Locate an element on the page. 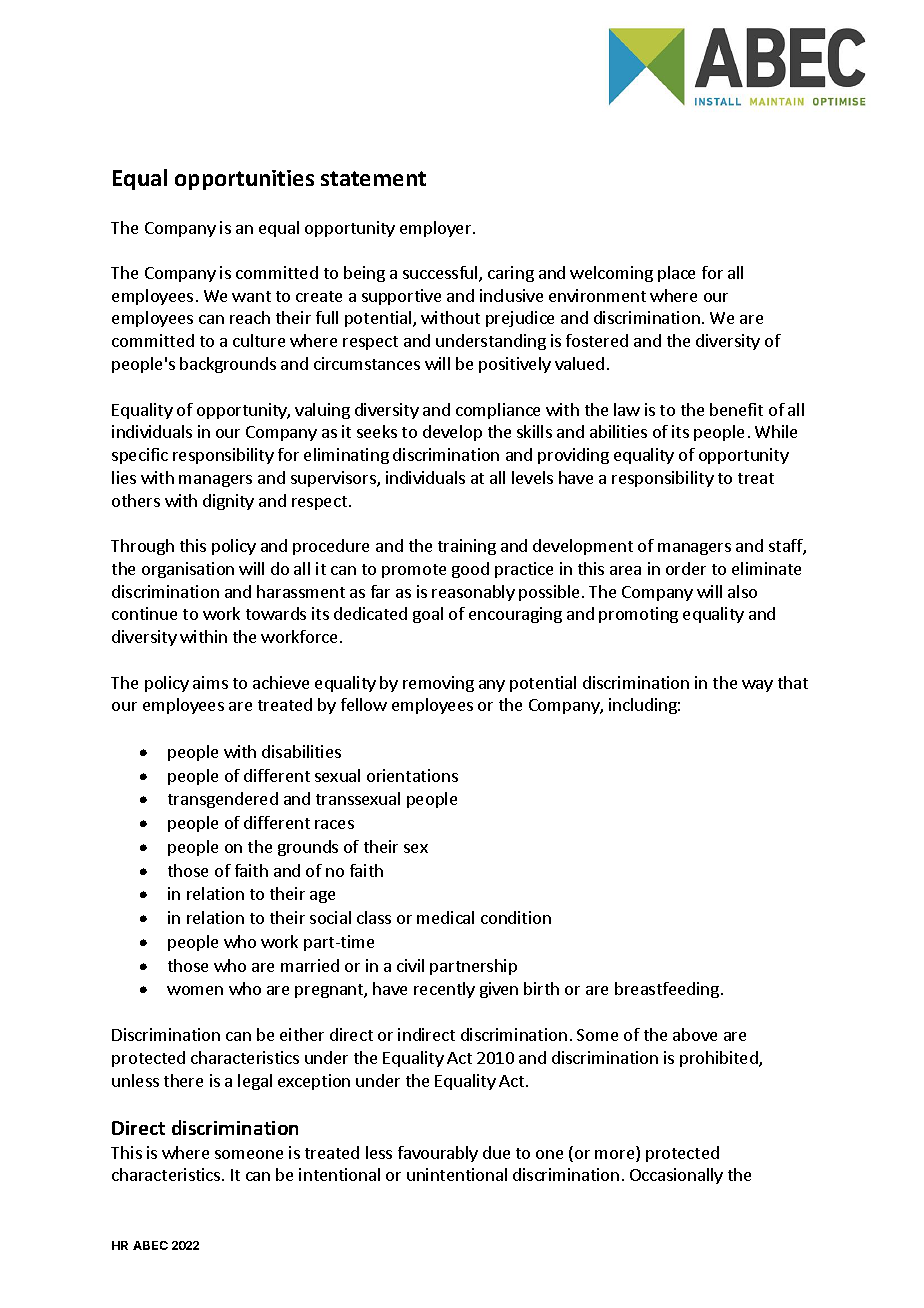 The image size is (924, 1308). employer is located at coordinates (437, 229).
